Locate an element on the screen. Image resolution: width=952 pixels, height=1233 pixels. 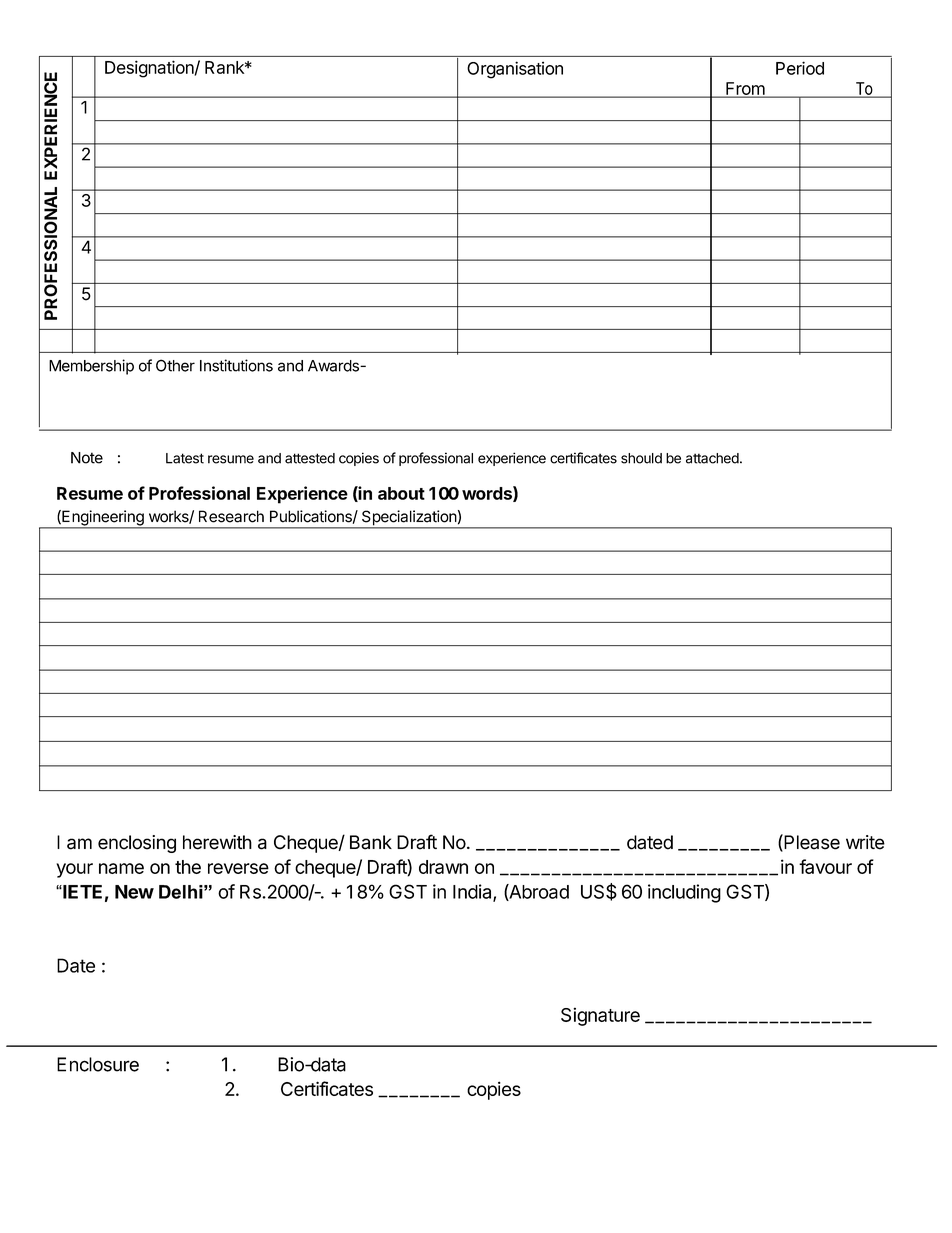
From is located at coordinates (745, 89).
